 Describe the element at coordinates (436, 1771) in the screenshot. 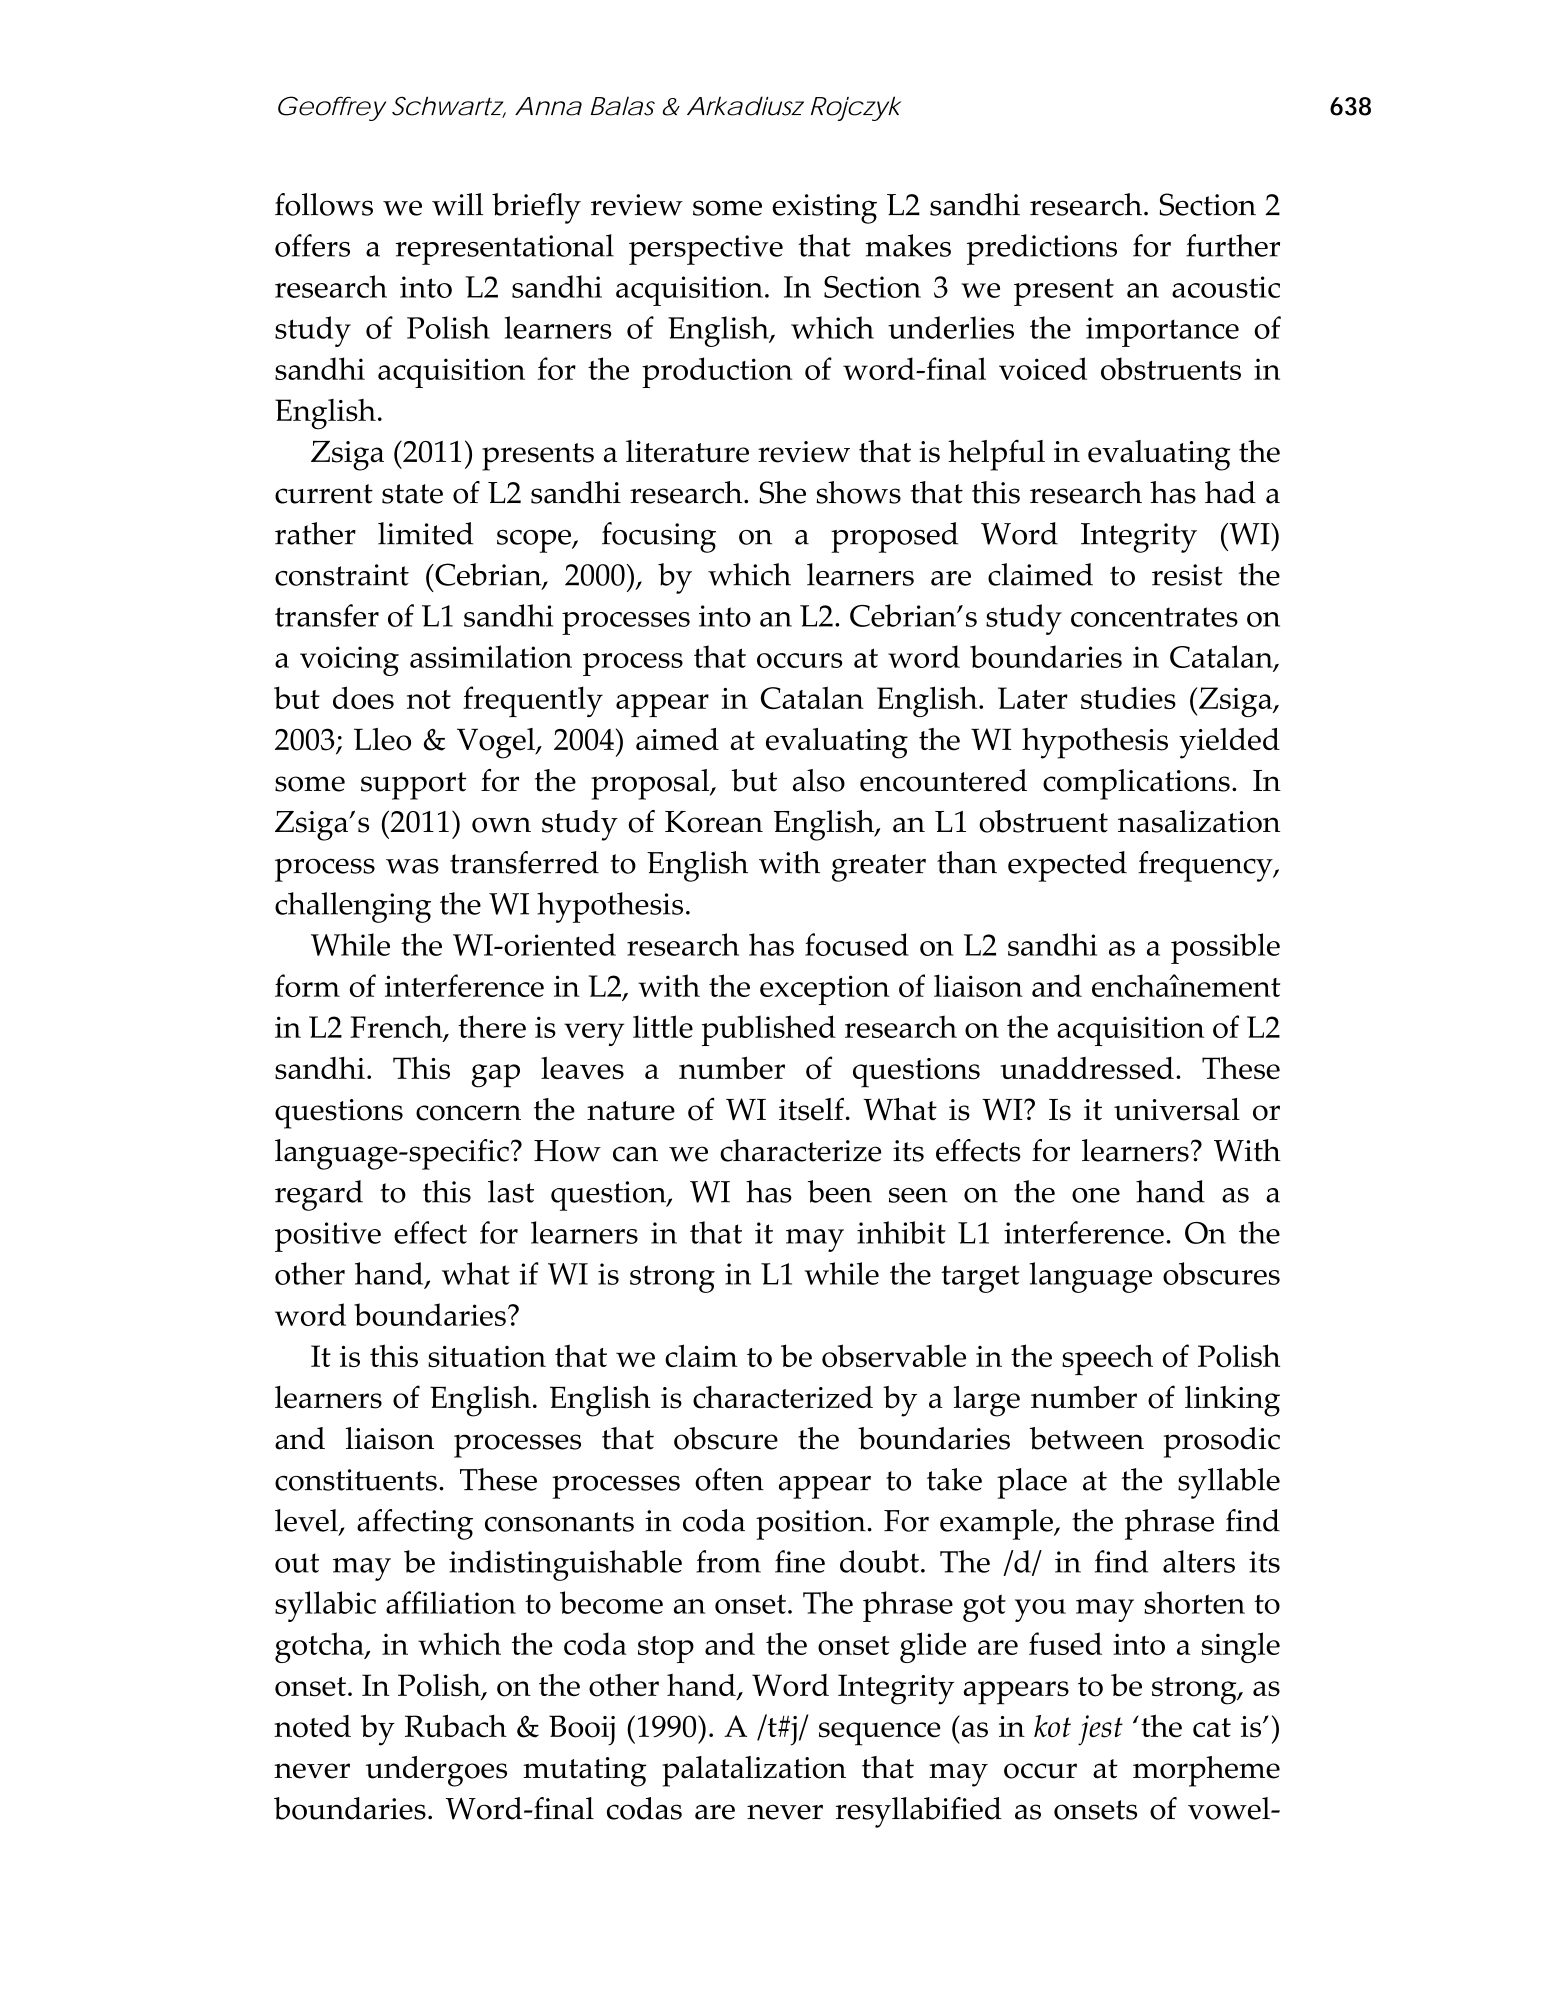

I see `undergoes` at that location.
